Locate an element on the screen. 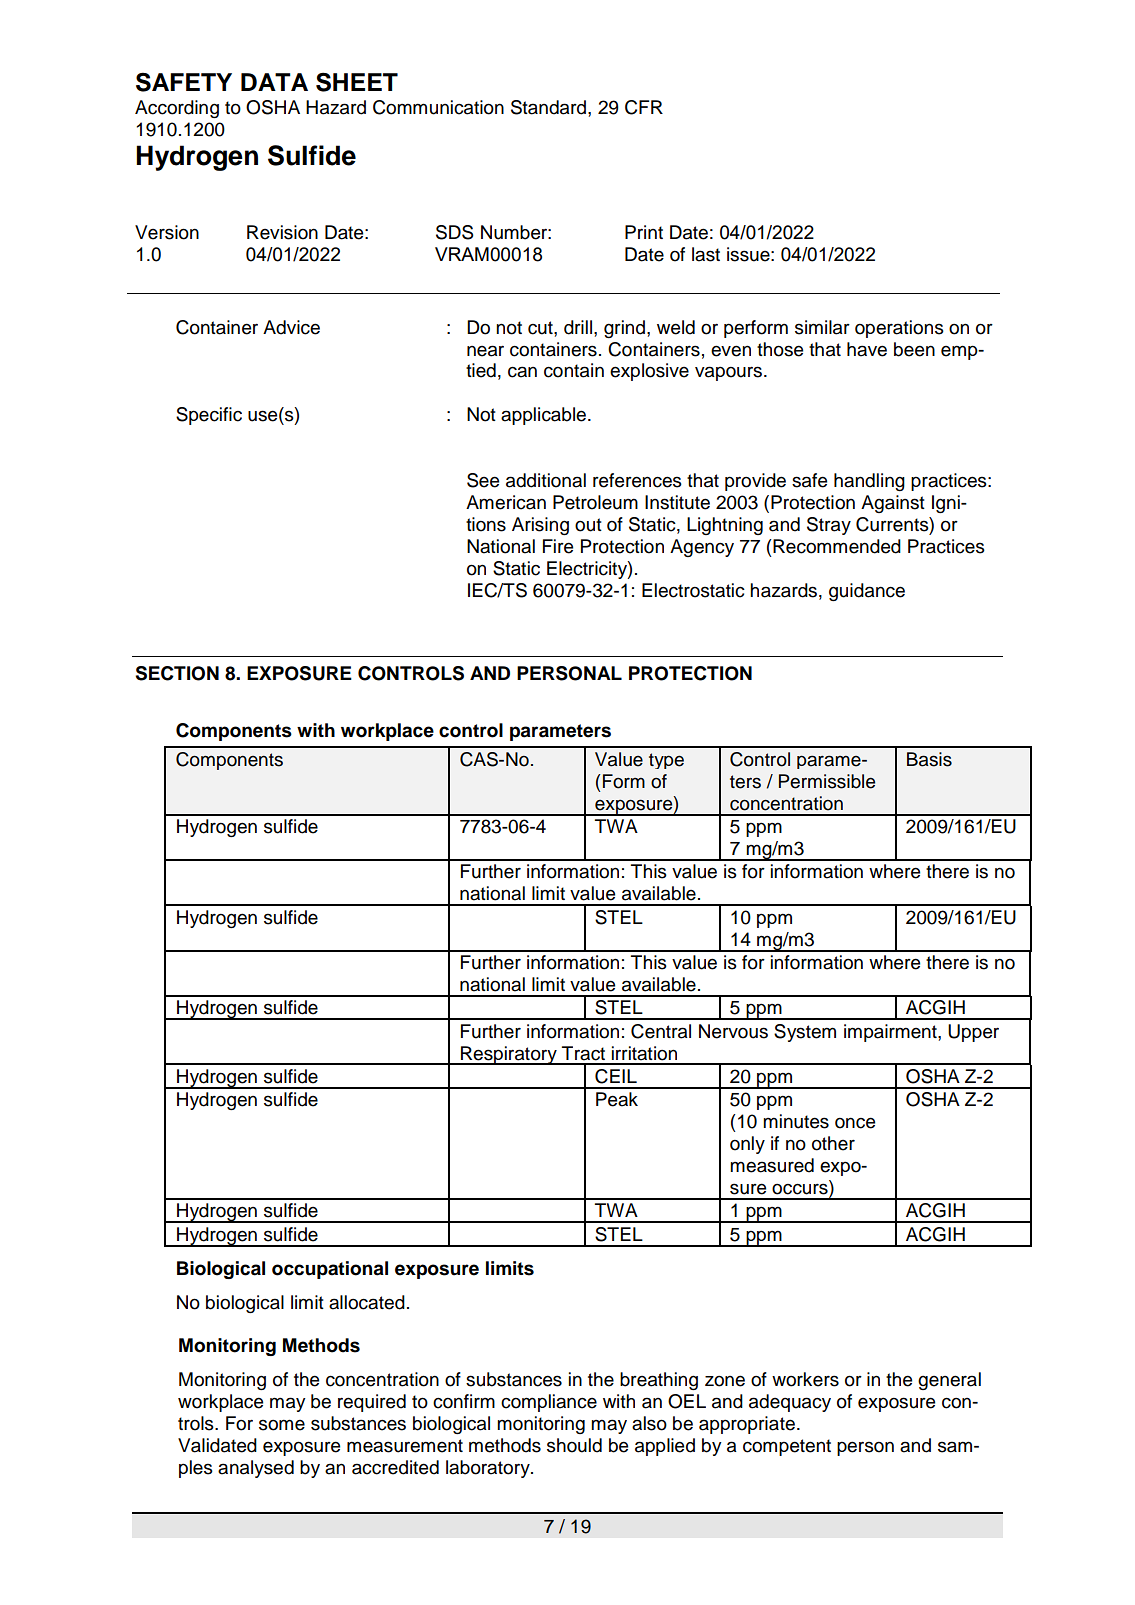  some is located at coordinates (282, 1425).
